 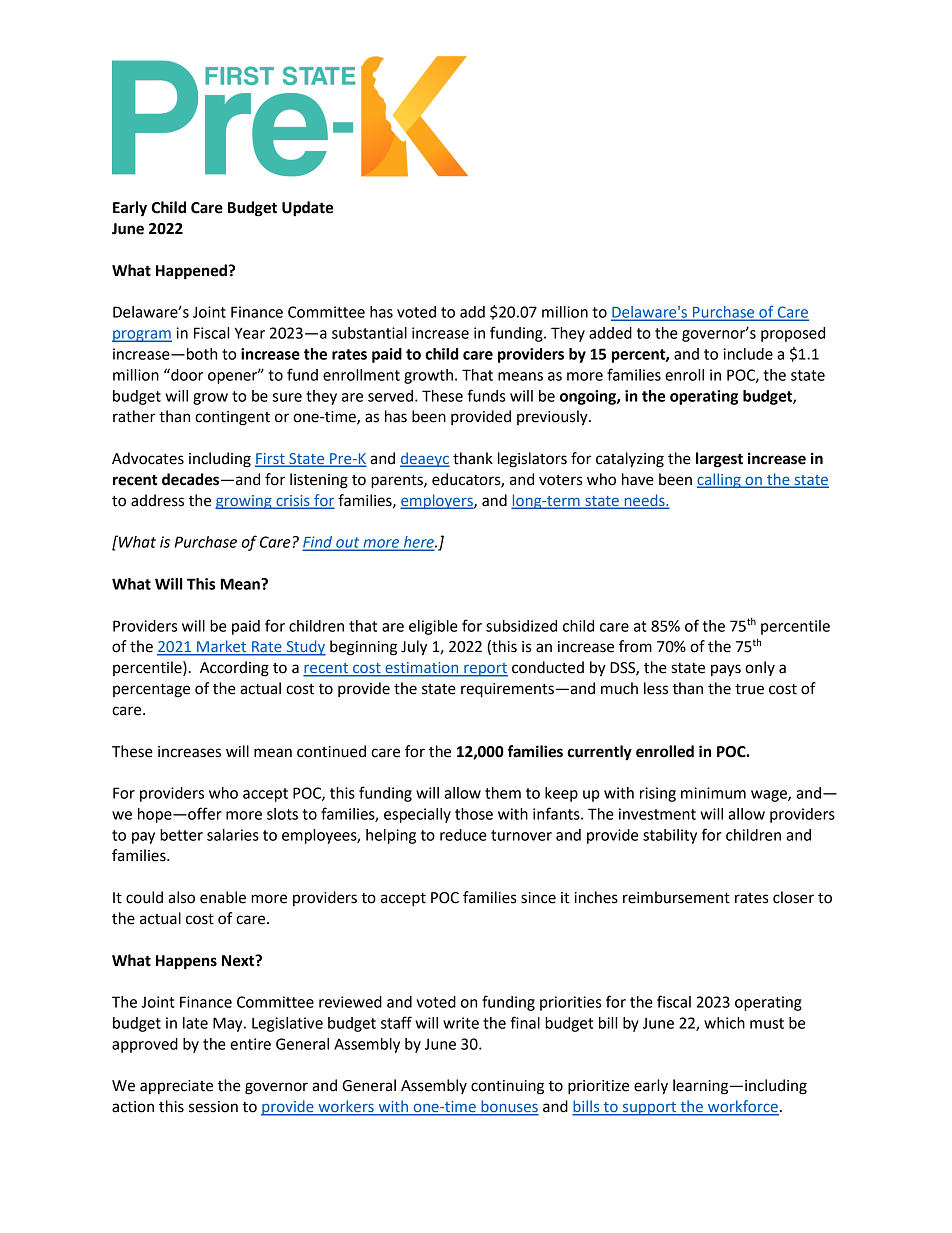 What do you see at coordinates (742, 1107) in the image?
I see `workforce` at bounding box center [742, 1107].
